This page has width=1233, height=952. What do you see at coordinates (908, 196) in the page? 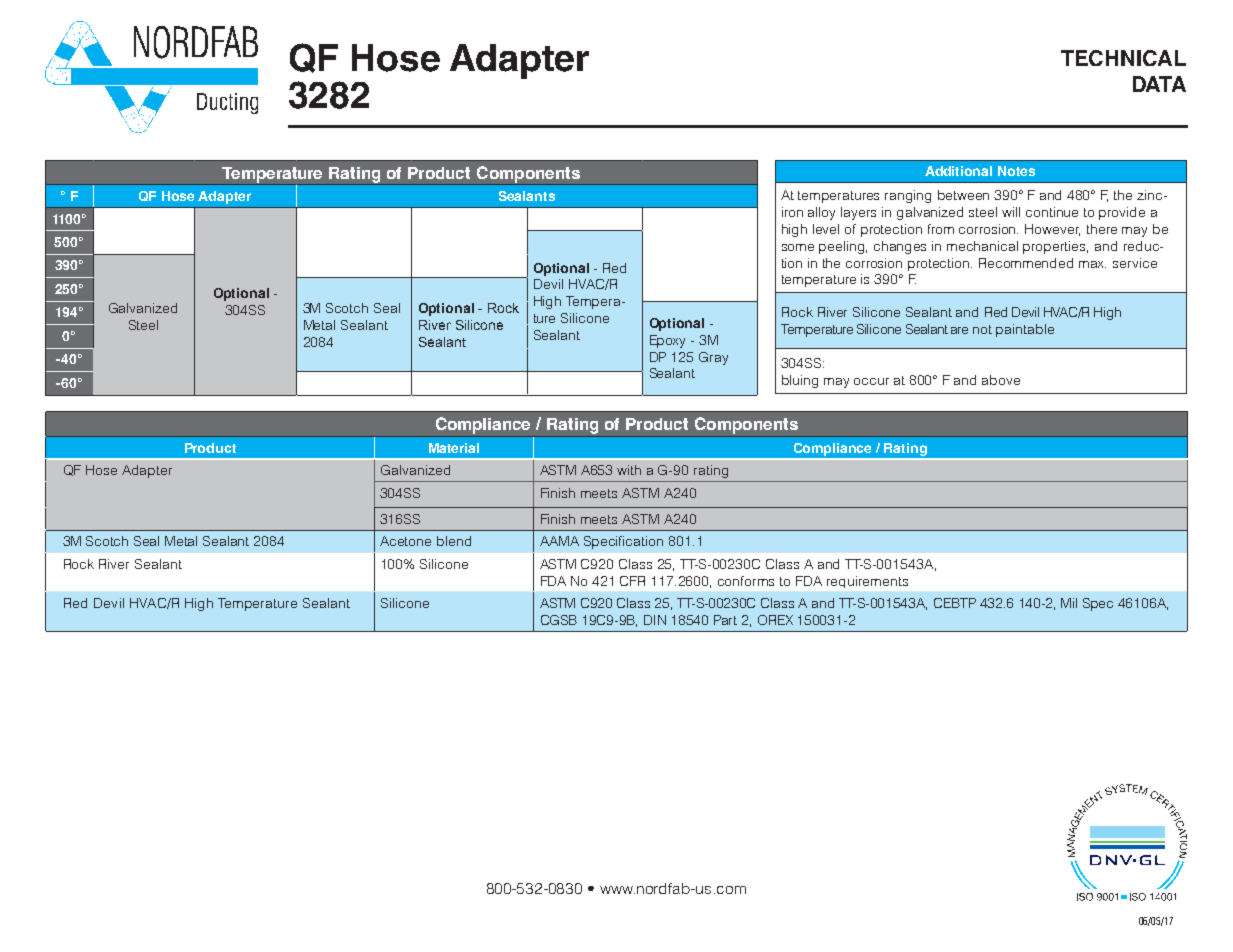
I see `ranging` at bounding box center [908, 196].
